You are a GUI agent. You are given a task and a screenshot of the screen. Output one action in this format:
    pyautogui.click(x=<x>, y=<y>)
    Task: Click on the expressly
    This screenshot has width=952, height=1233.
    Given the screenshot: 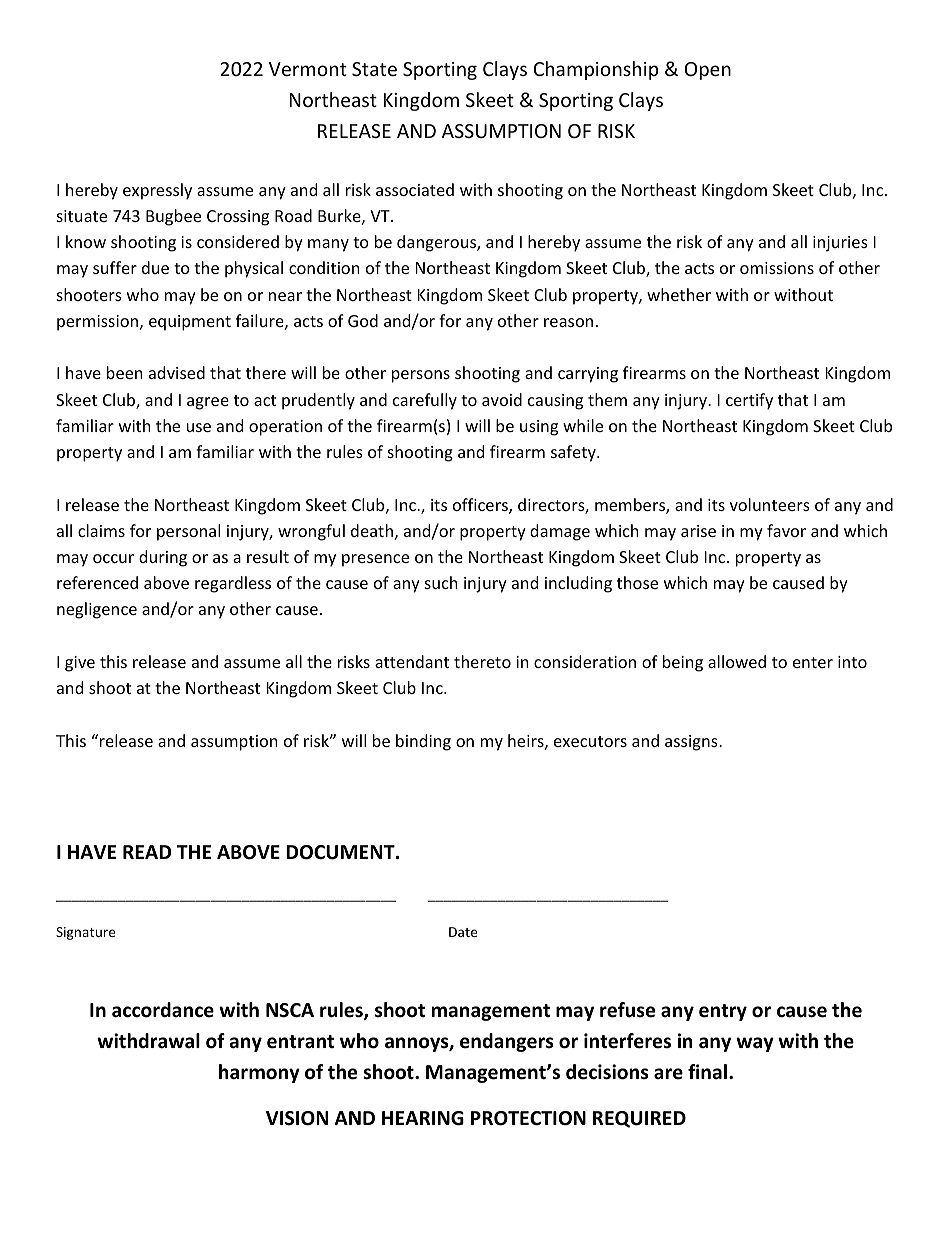 What is the action you would take?
    pyautogui.click(x=157, y=191)
